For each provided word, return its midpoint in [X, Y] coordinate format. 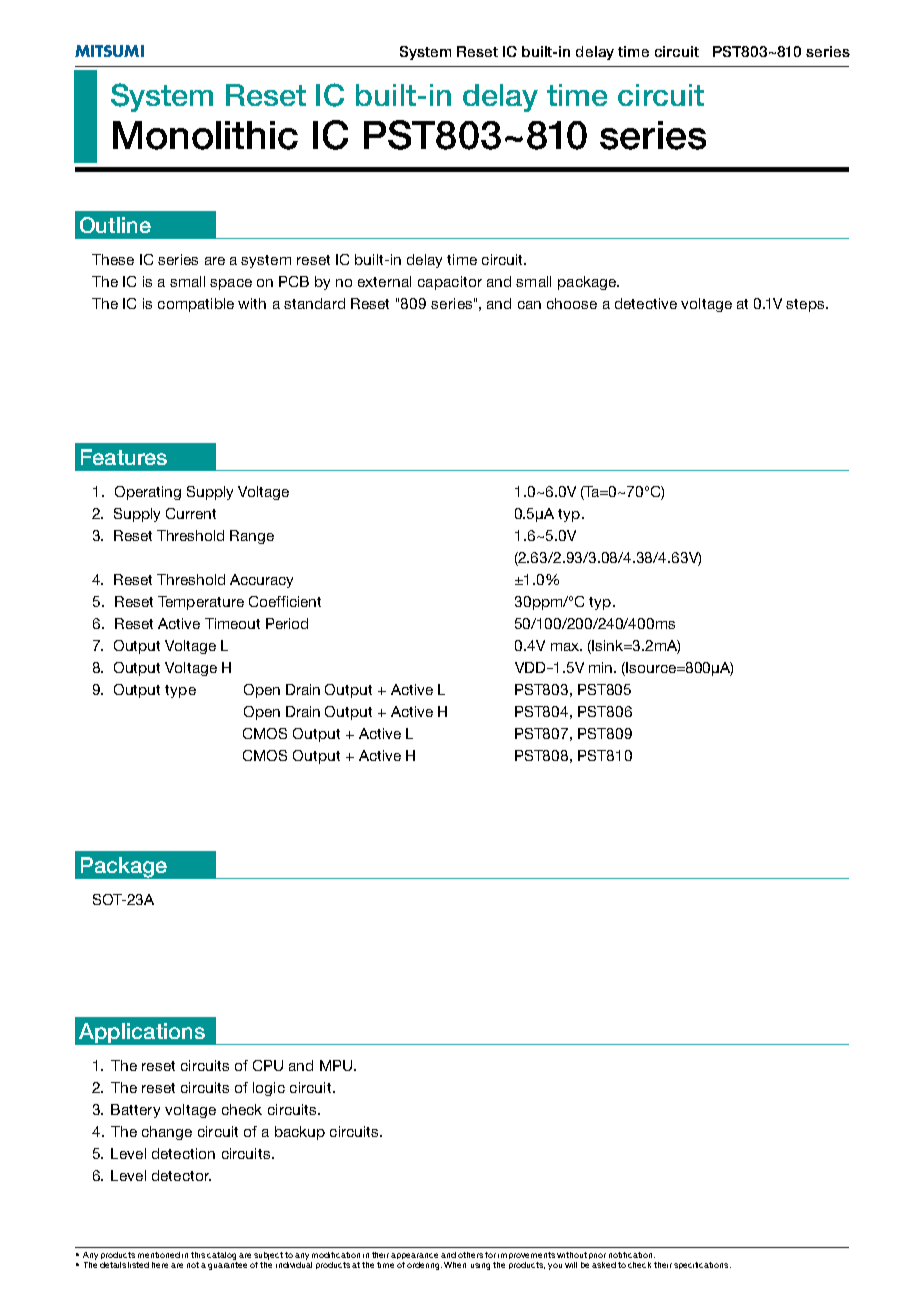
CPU [268, 1065]
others [470, 1255]
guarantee [227, 1266]
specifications [702, 1265]
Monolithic [205, 135]
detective [646, 303]
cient [305, 601]
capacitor [450, 283]
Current [191, 513]
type [180, 691]
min [602, 667]
